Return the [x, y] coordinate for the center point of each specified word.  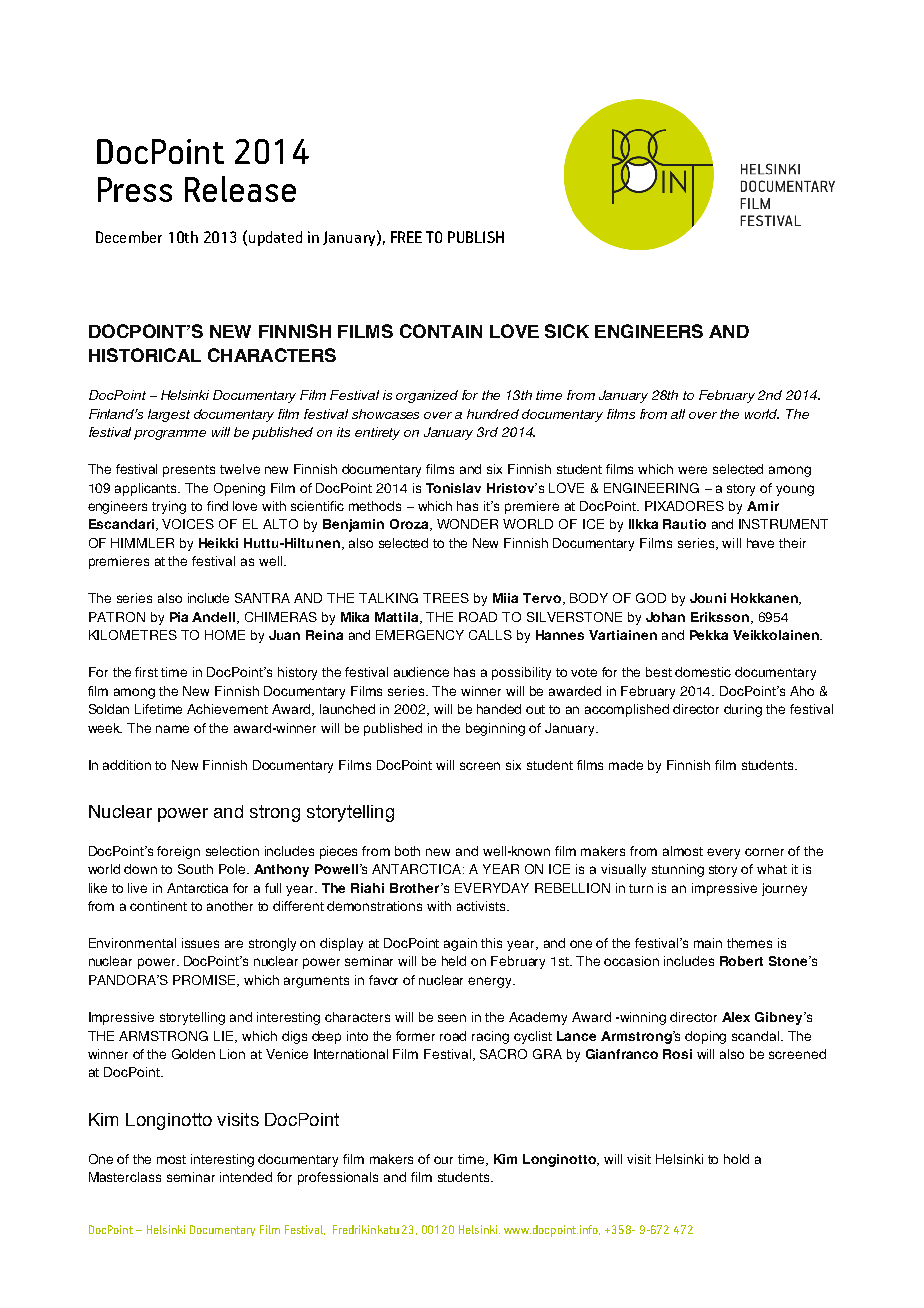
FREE [406, 237]
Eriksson [720, 617]
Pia [179, 617]
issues [200, 943]
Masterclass [125, 1177]
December [129, 237]
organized [427, 396]
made [626, 765]
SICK [567, 331]
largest [169, 415]
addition [127, 765]
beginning [495, 729]
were [692, 470]
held [454, 961]
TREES [446, 598]
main [708, 943]
